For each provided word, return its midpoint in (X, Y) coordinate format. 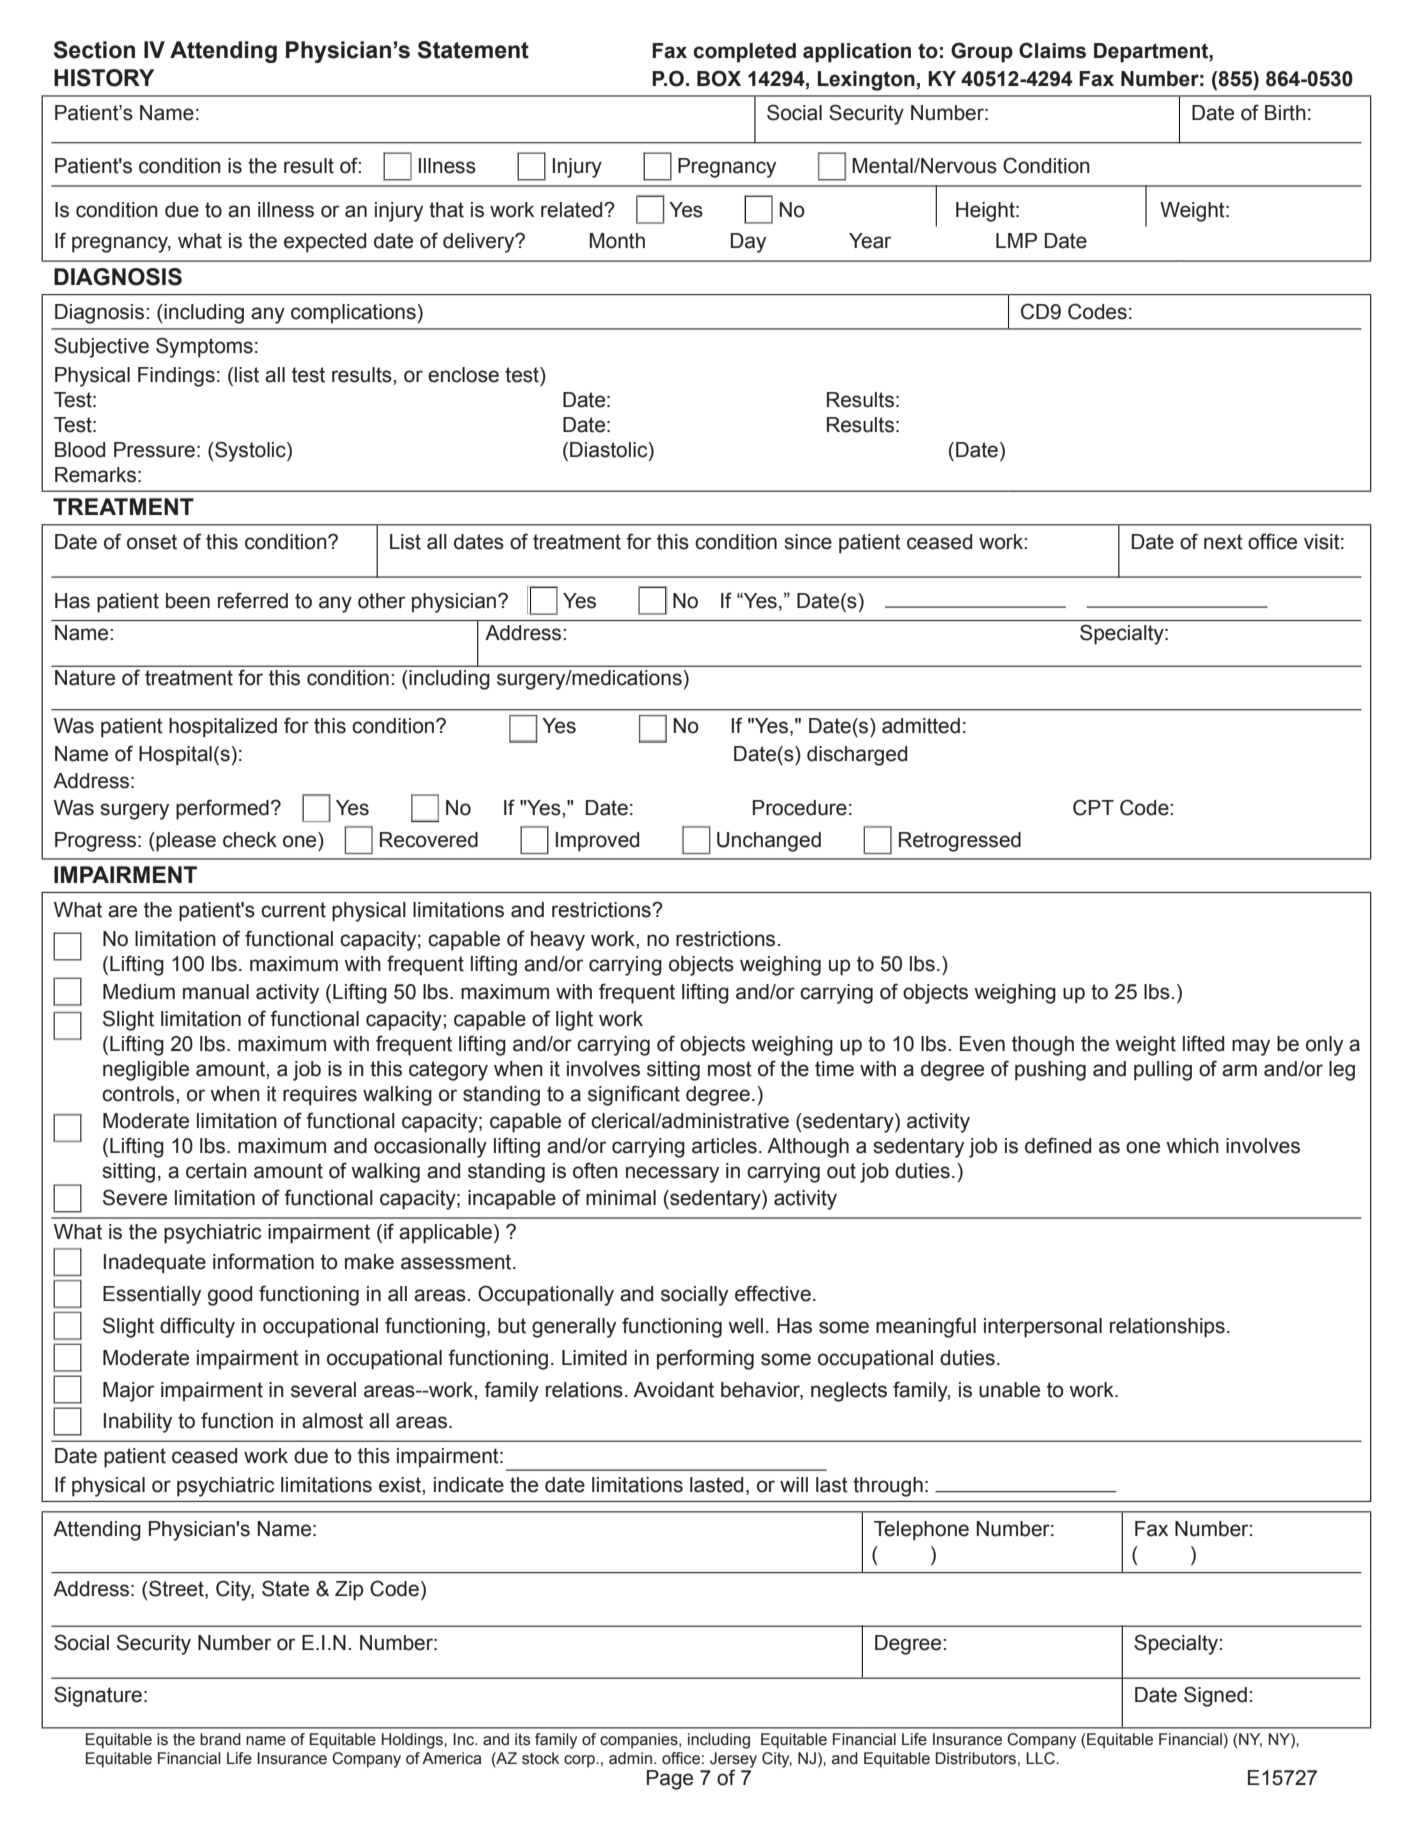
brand (220, 1739)
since (808, 542)
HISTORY (104, 78)
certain (216, 1171)
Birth (1285, 113)
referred (253, 600)
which (1192, 1146)
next (1223, 542)
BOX (719, 78)
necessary (672, 1174)
